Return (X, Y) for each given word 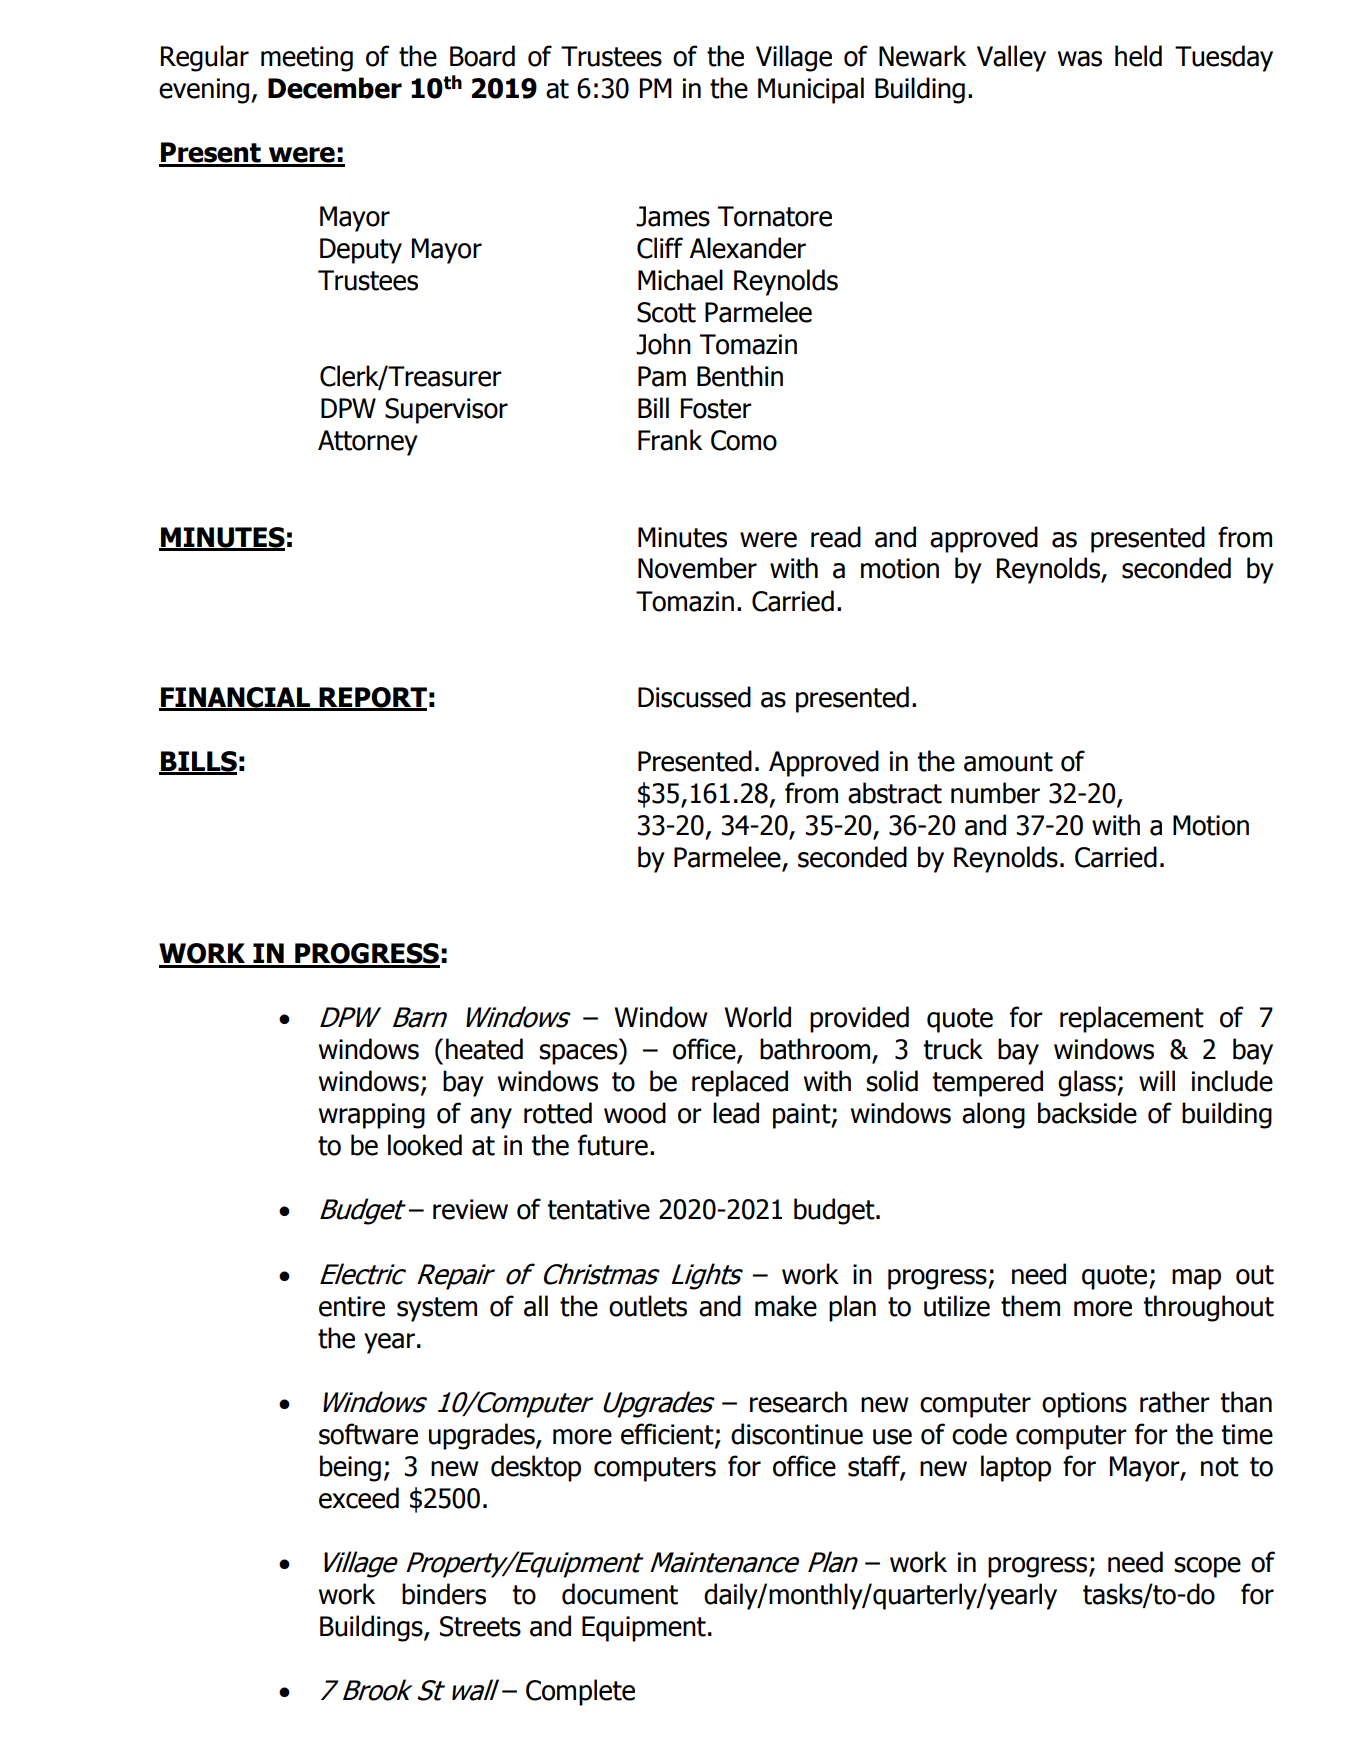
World (757, 1017)
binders (444, 1594)
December (335, 88)
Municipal (811, 90)
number (995, 793)
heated (484, 1049)
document (620, 1594)
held (1138, 56)
